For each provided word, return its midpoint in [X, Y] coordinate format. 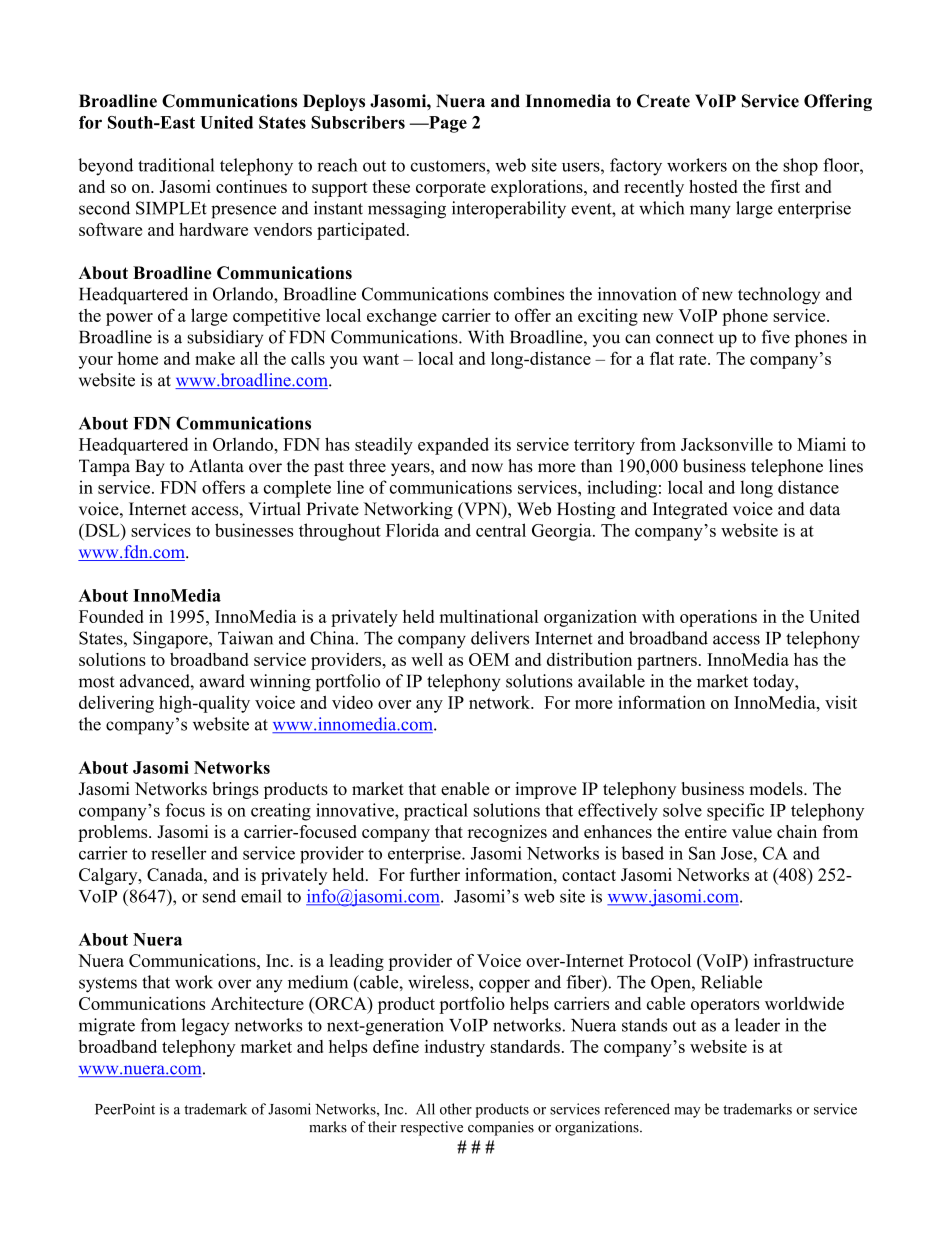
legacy [205, 1027]
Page [447, 124]
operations [718, 618]
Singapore [171, 640]
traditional [176, 165]
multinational [489, 616]
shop [800, 167]
